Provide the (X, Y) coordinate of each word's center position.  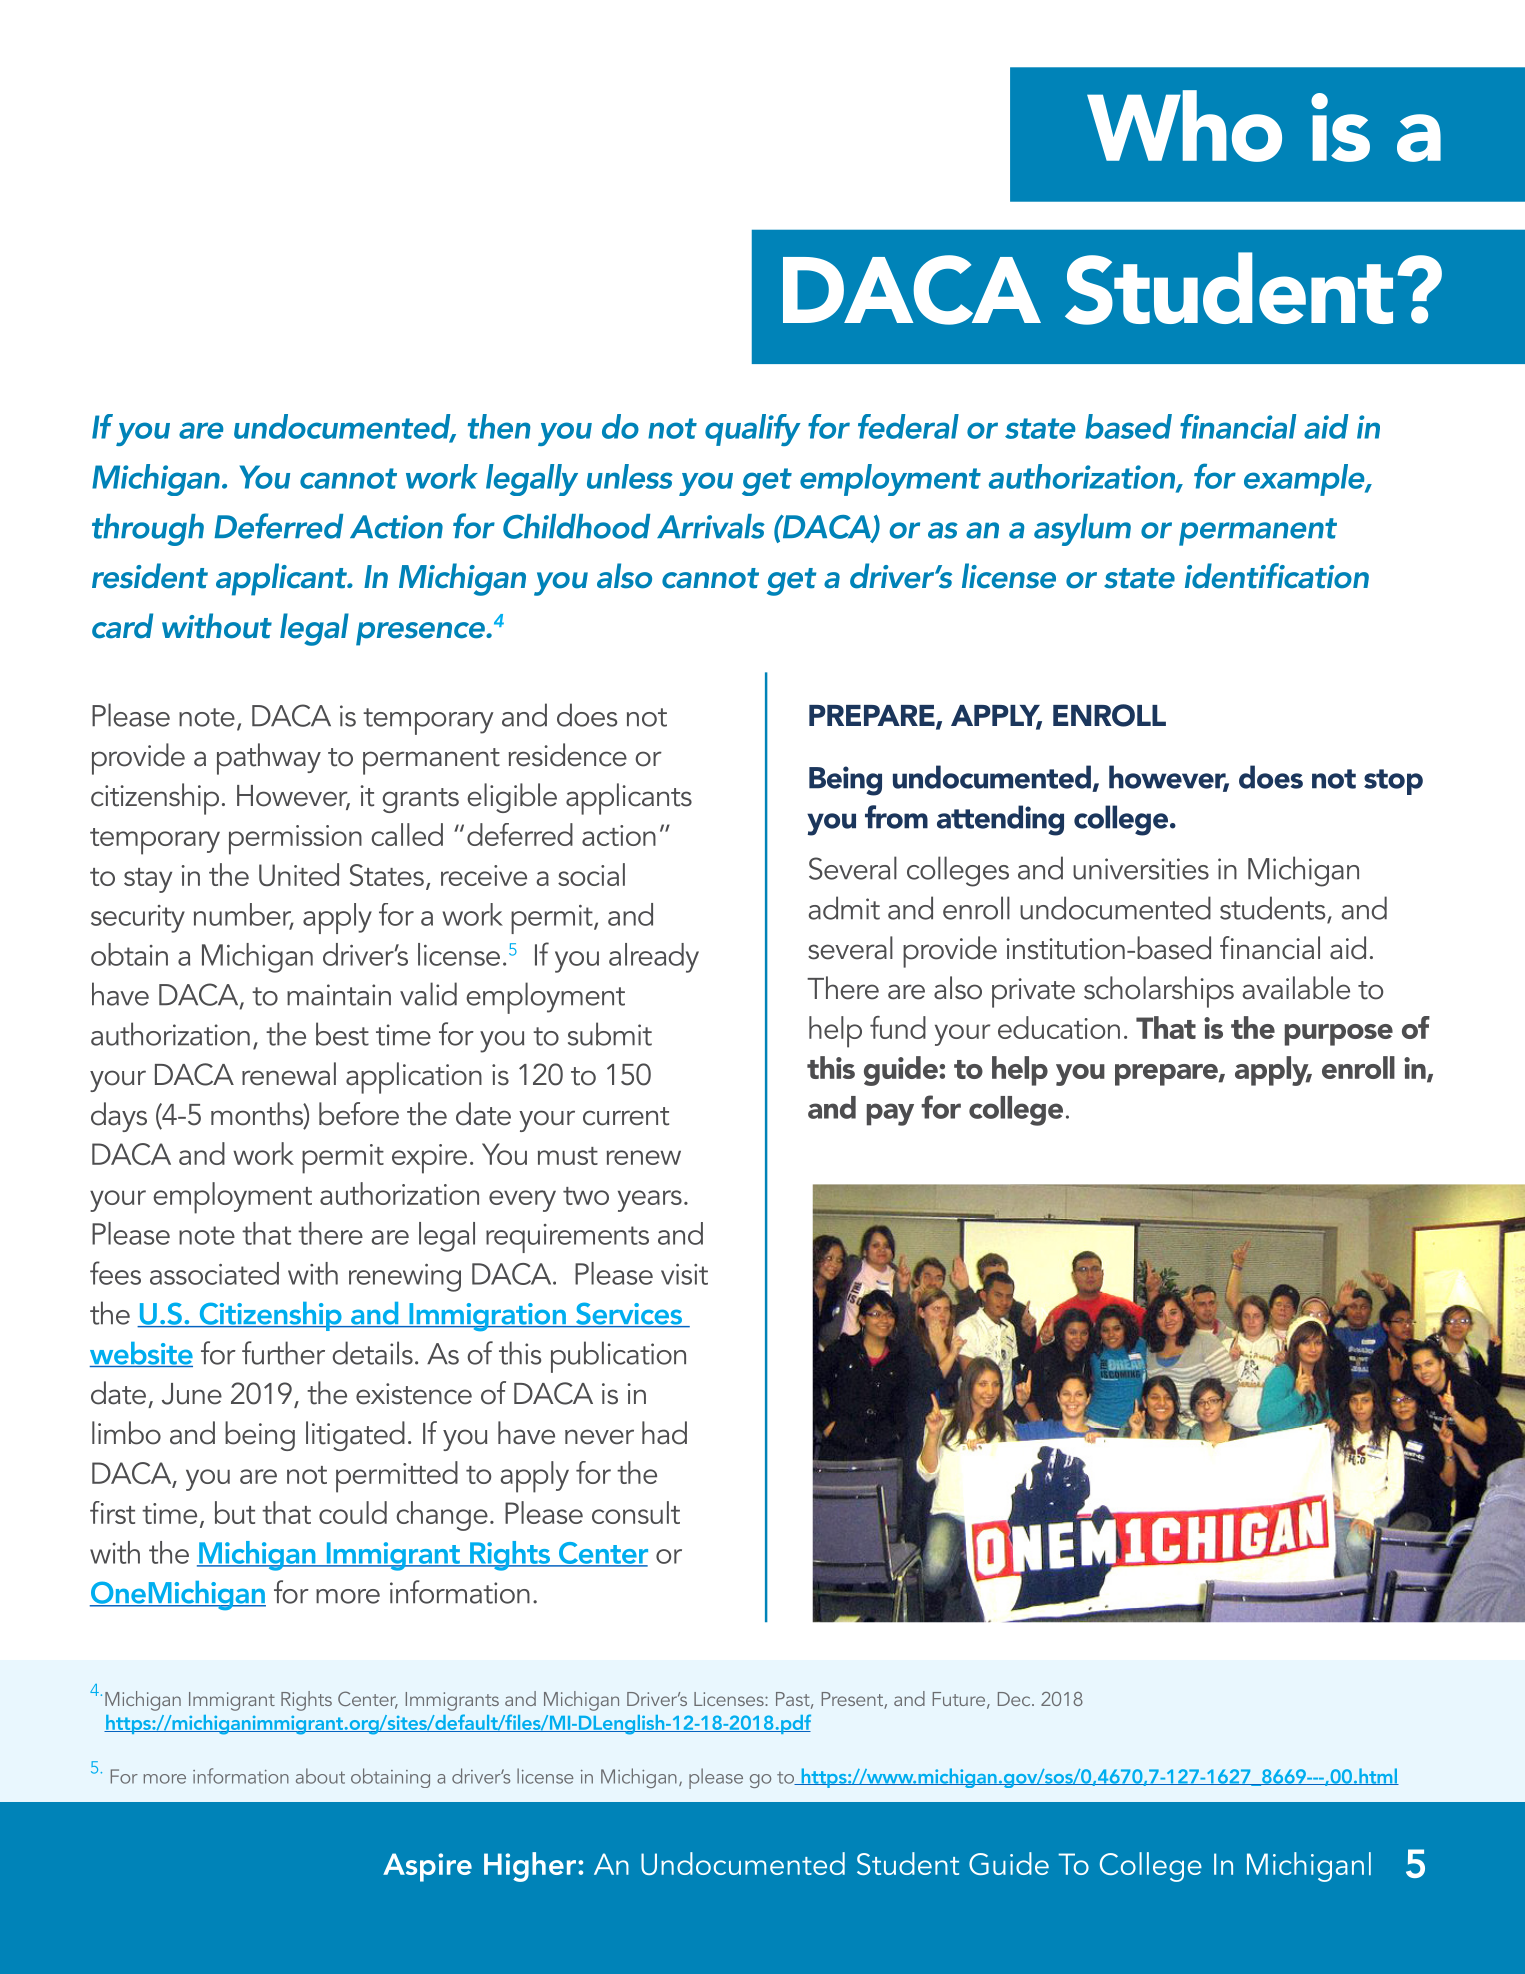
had (664, 1433)
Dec (1015, 1699)
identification (1277, 576)
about (320, 1776)
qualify (753, 430)
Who (1184, 126)
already (654, 958)
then (499, 426)
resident (150, 576)
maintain (339, 995)
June (192, 1394)
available (1296, 988)
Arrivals (711, 526)
